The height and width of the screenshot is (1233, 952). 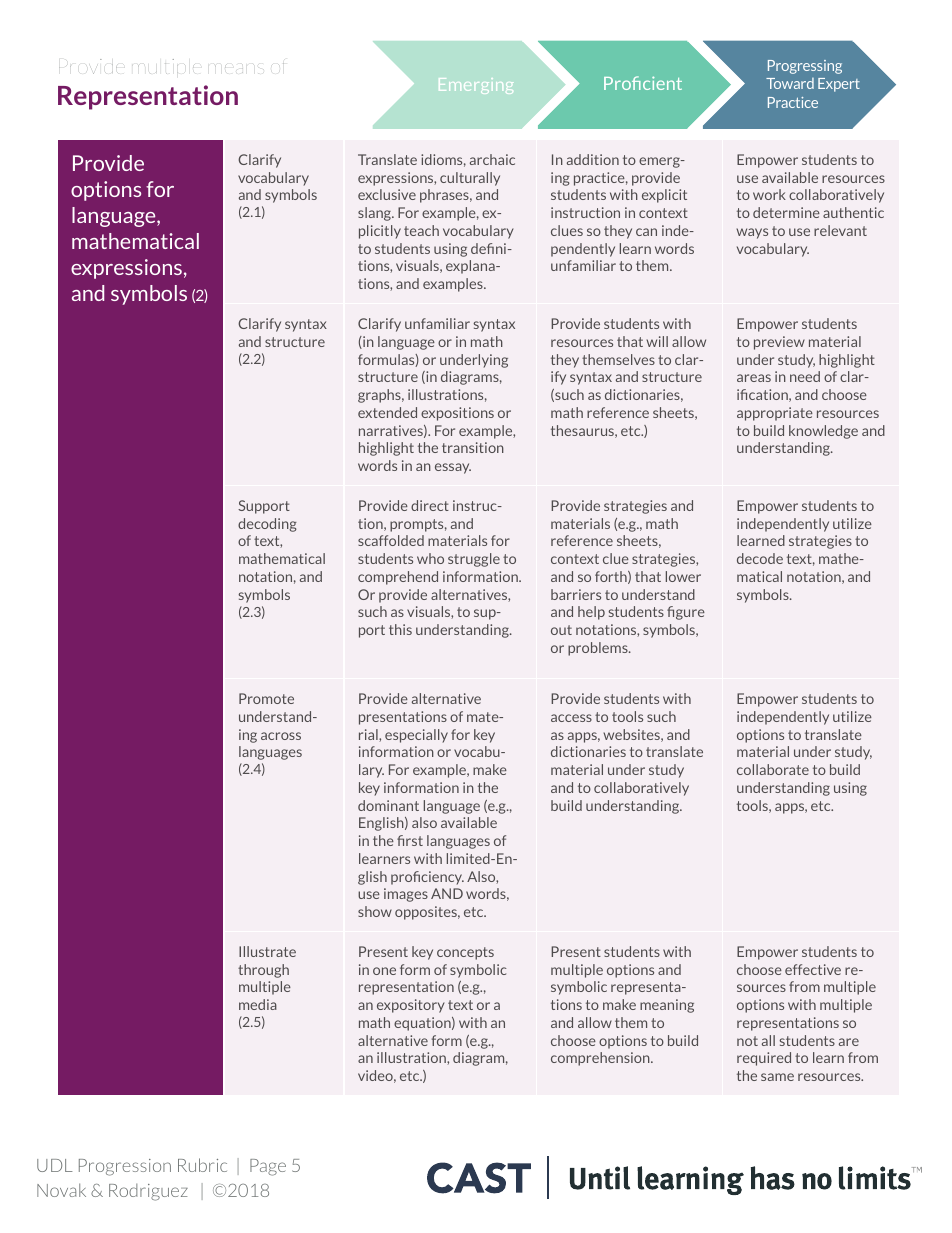 What do you see at coordinates (398, 578) in the screenshot?
I see `comprehend` at bounding box center [398, 578].
